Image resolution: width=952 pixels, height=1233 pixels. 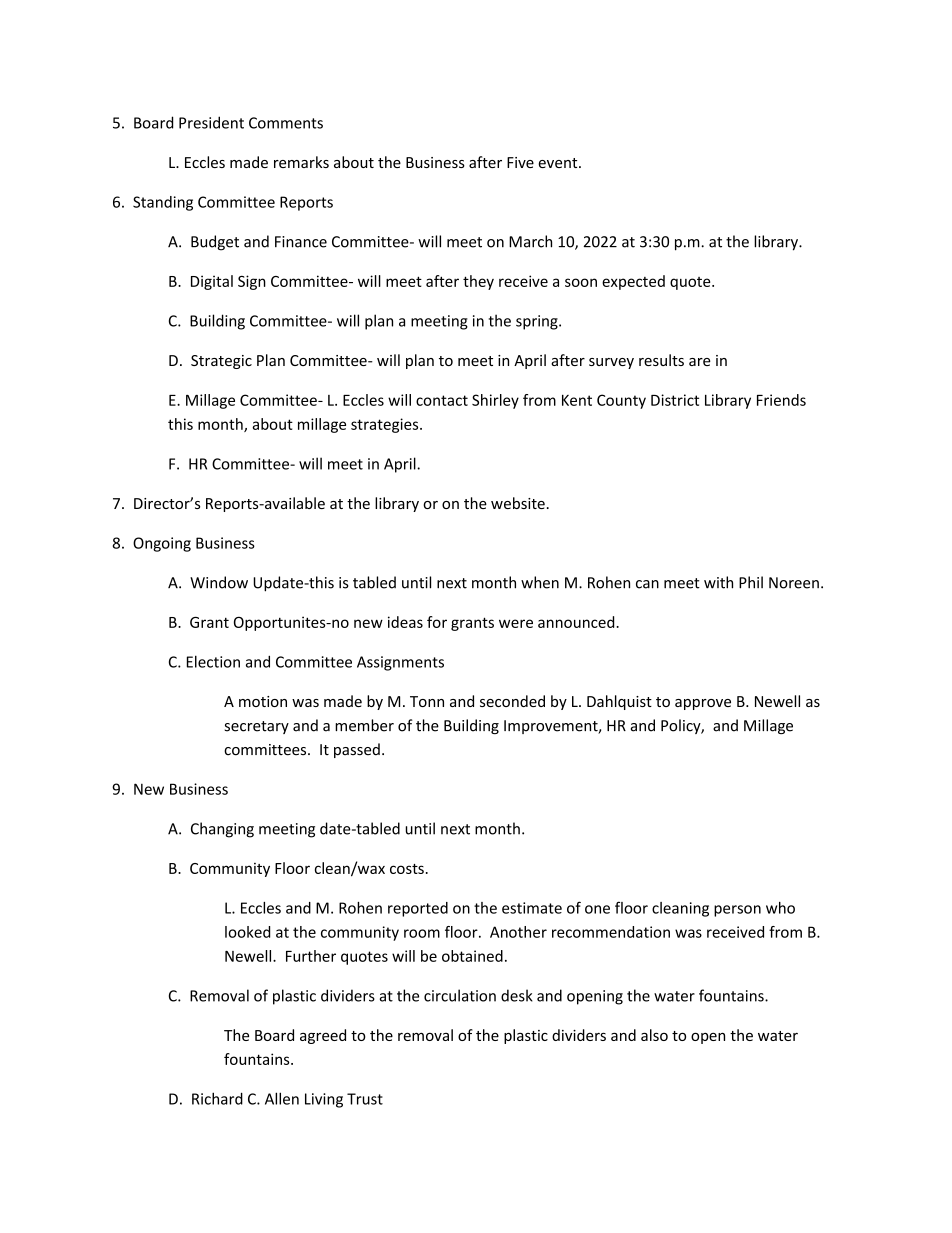 I want to click on event, so click(x=559, y=163).
